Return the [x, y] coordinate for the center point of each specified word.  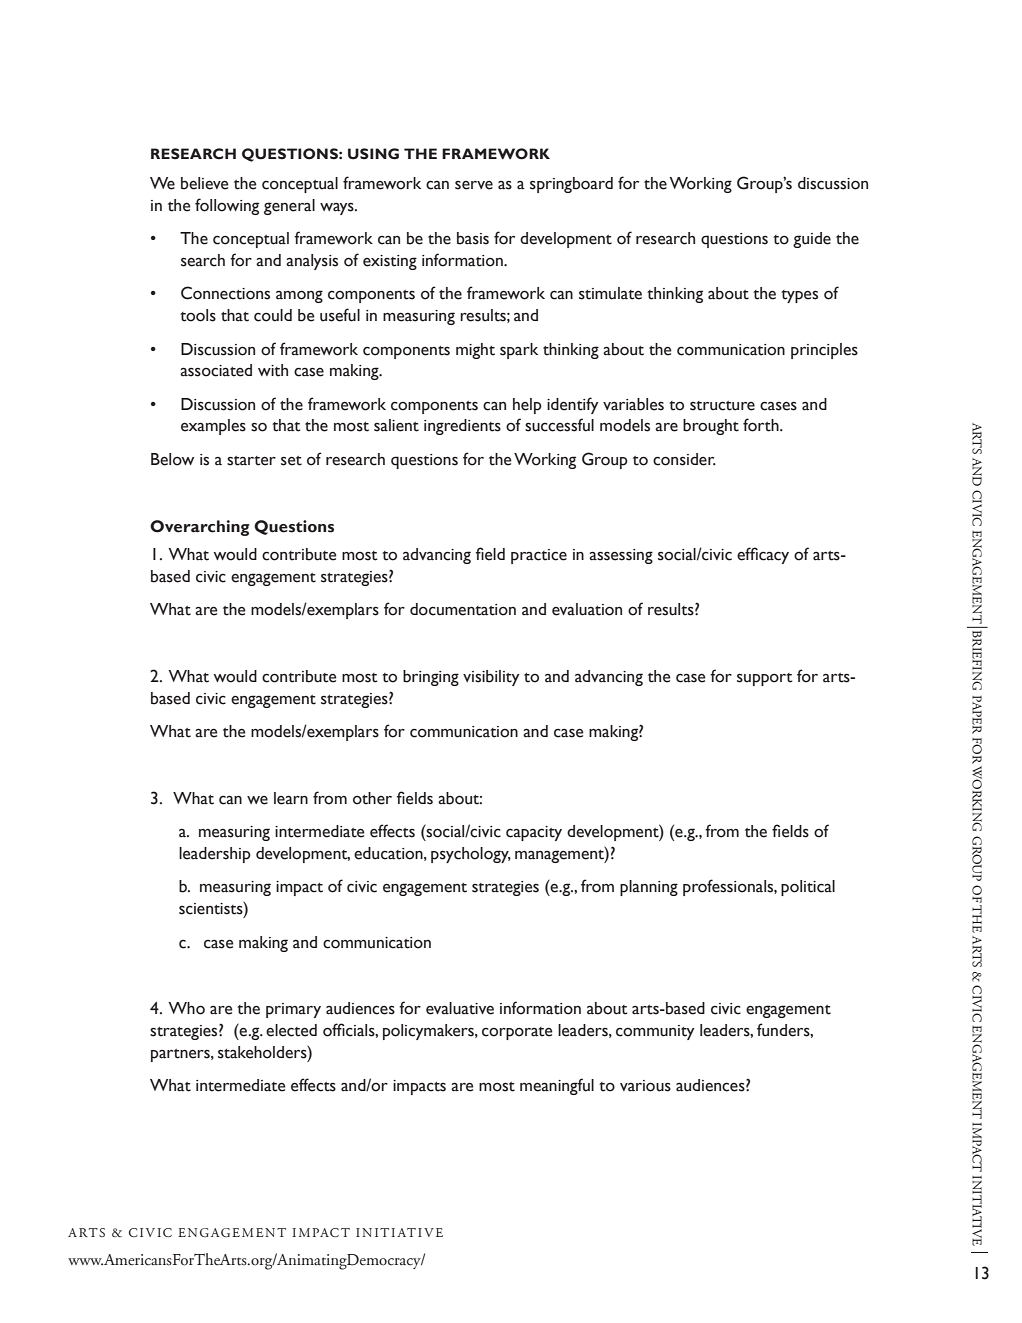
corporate [517, 1033]
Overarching [200, 528]
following [227, 206]
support [765, 679]
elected [291, 1030]
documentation [463, 609]
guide [812, 240]
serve [474, 185]
